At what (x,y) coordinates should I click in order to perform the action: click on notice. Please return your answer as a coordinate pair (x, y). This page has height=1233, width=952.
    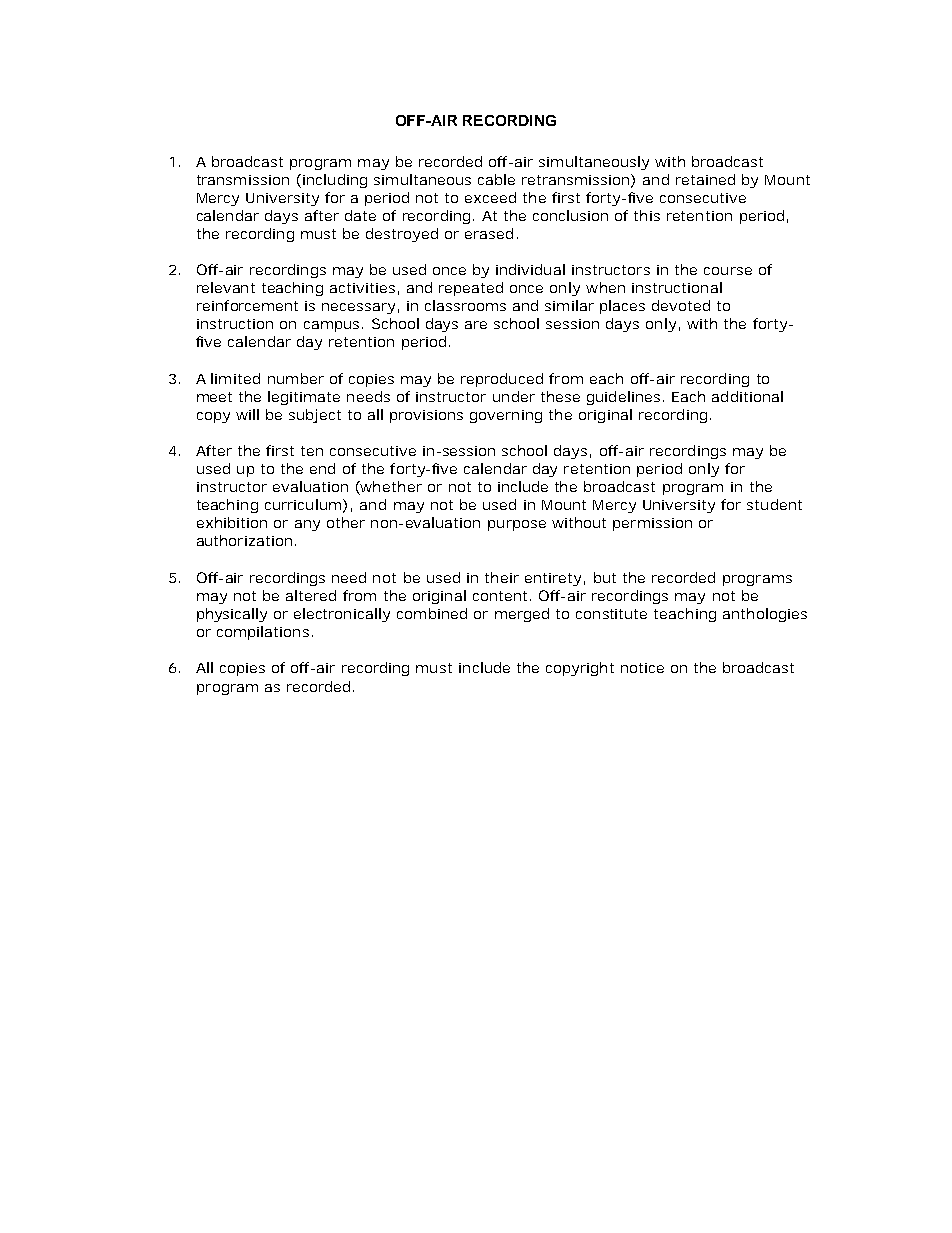
    Looking at the image, I should click on (642, 668).
